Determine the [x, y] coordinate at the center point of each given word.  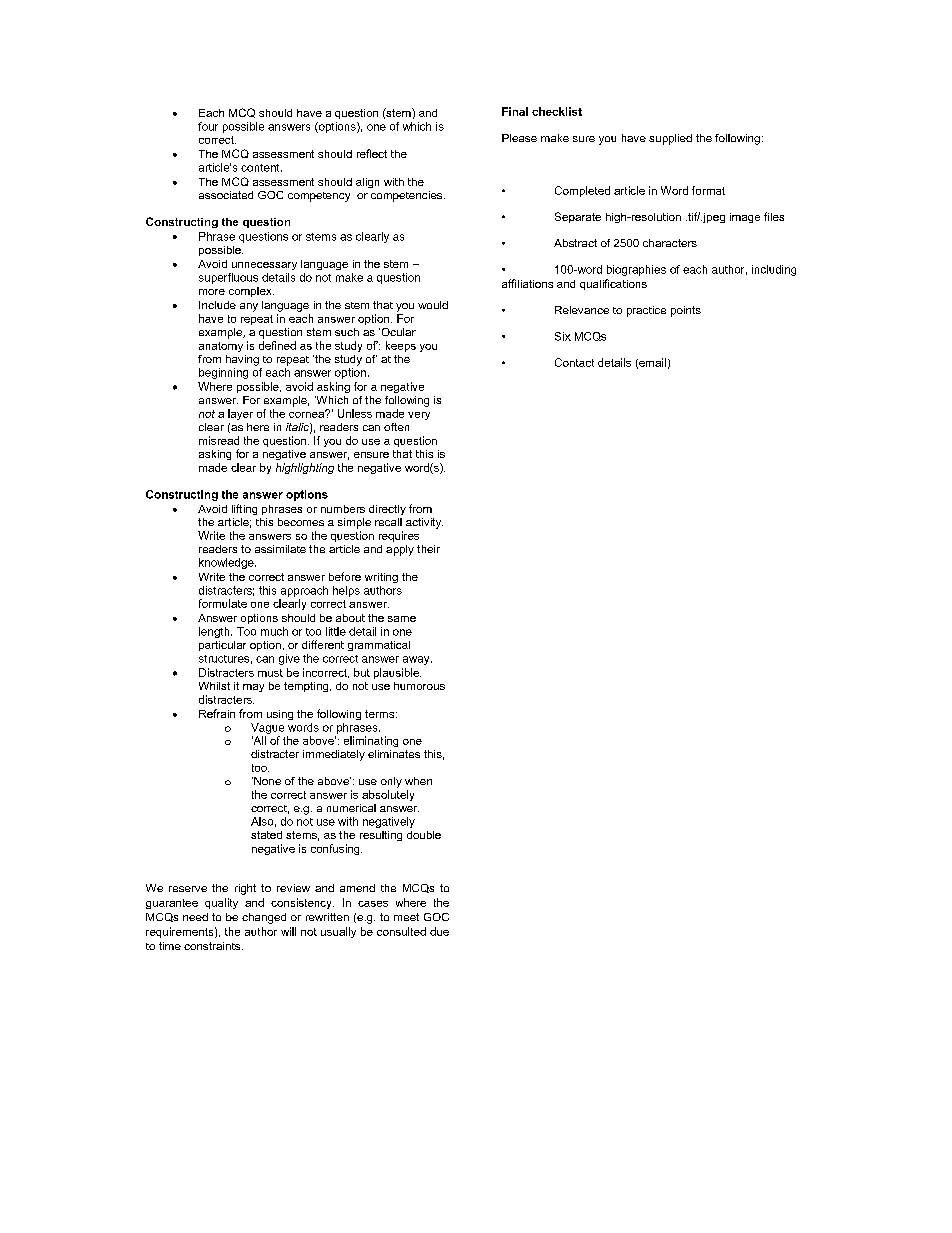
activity [424, 523]
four [208, 126]
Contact [574, 362]
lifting [244, 509]
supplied [670, 139]
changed [264, 918]
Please [519, 138]
